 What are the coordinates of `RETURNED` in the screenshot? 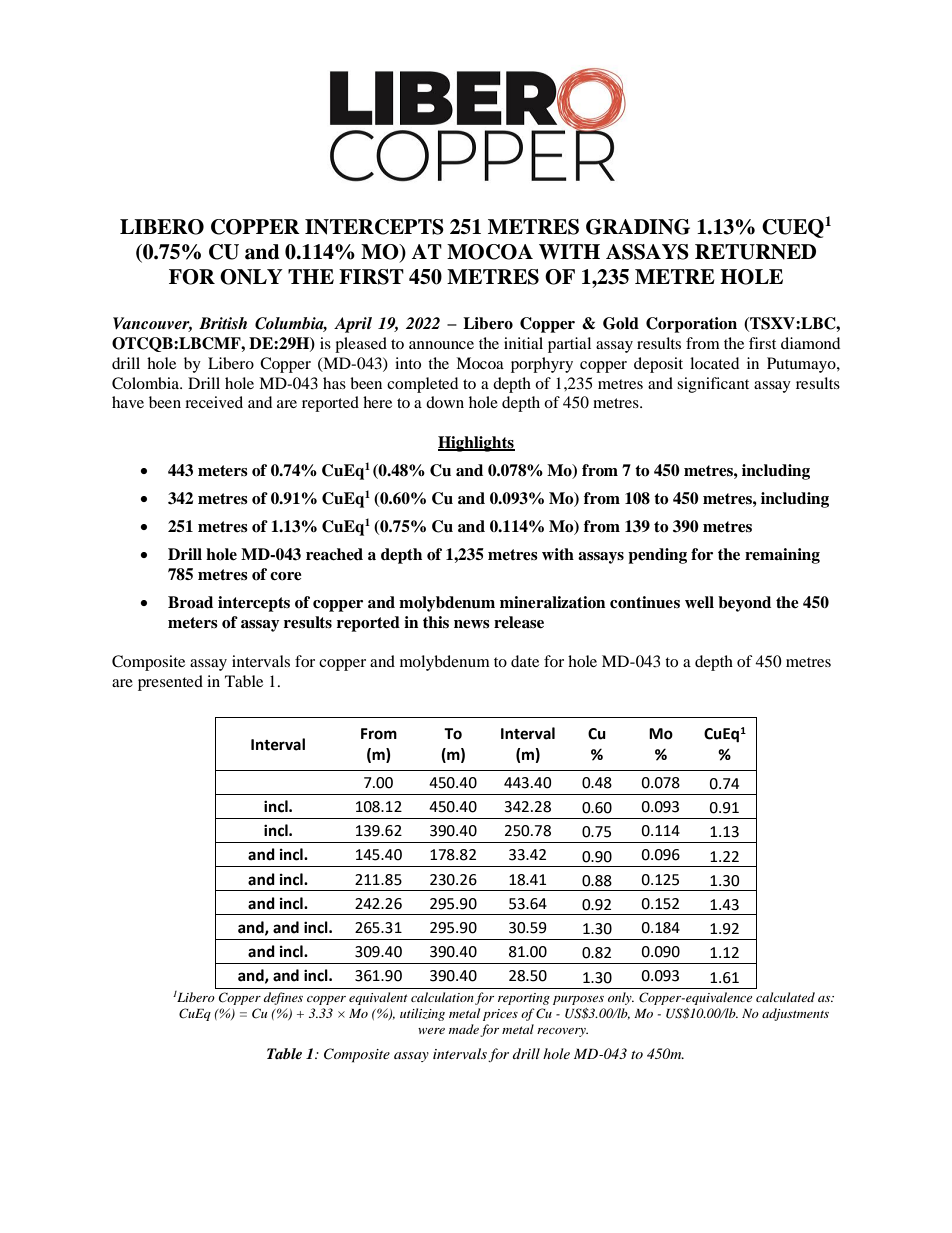 It's located at (755, 252).
